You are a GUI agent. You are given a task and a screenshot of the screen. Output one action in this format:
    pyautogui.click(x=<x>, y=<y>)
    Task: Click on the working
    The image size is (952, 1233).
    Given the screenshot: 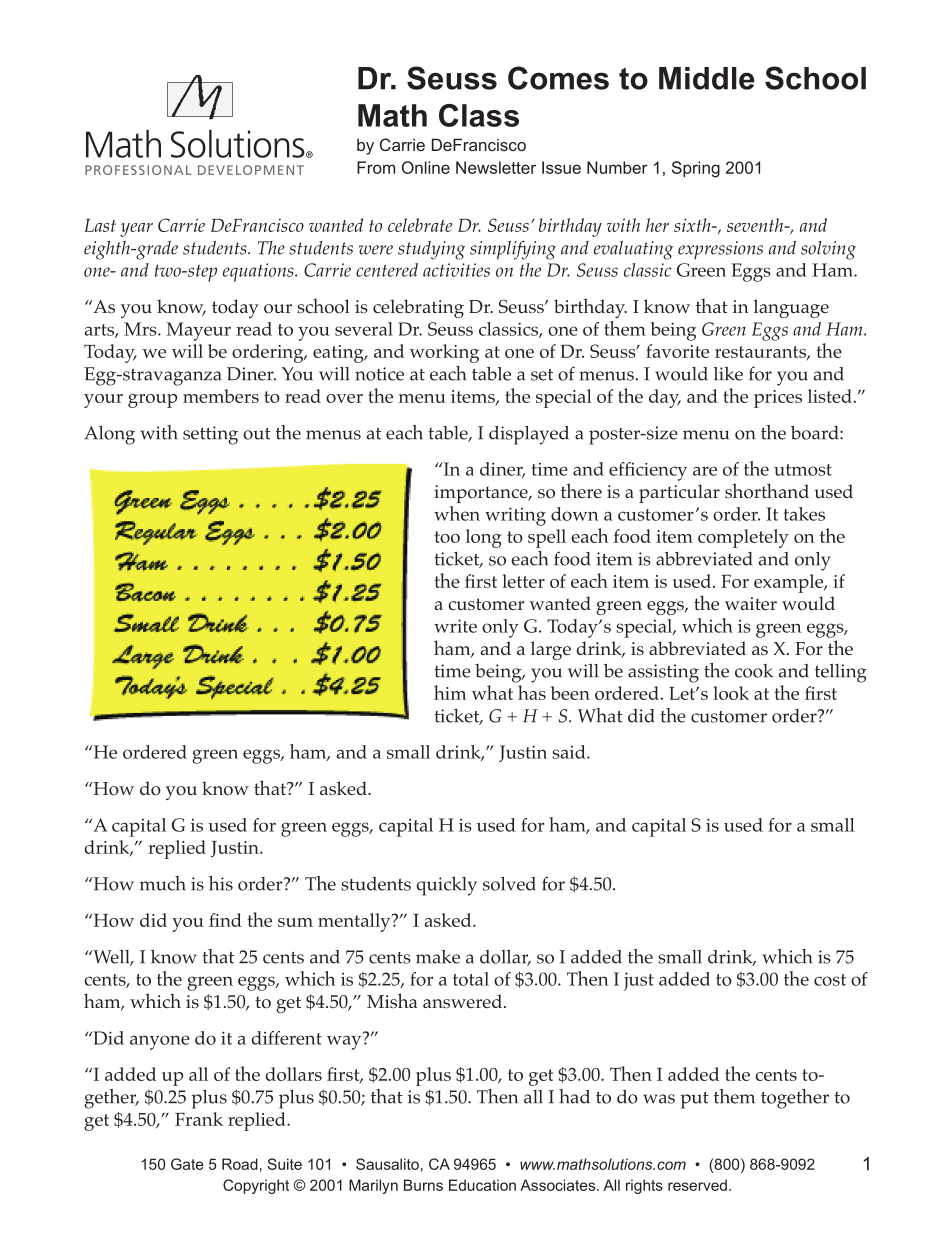 What is the action you would take?
    pyautogui.click(x=444, y=353)
